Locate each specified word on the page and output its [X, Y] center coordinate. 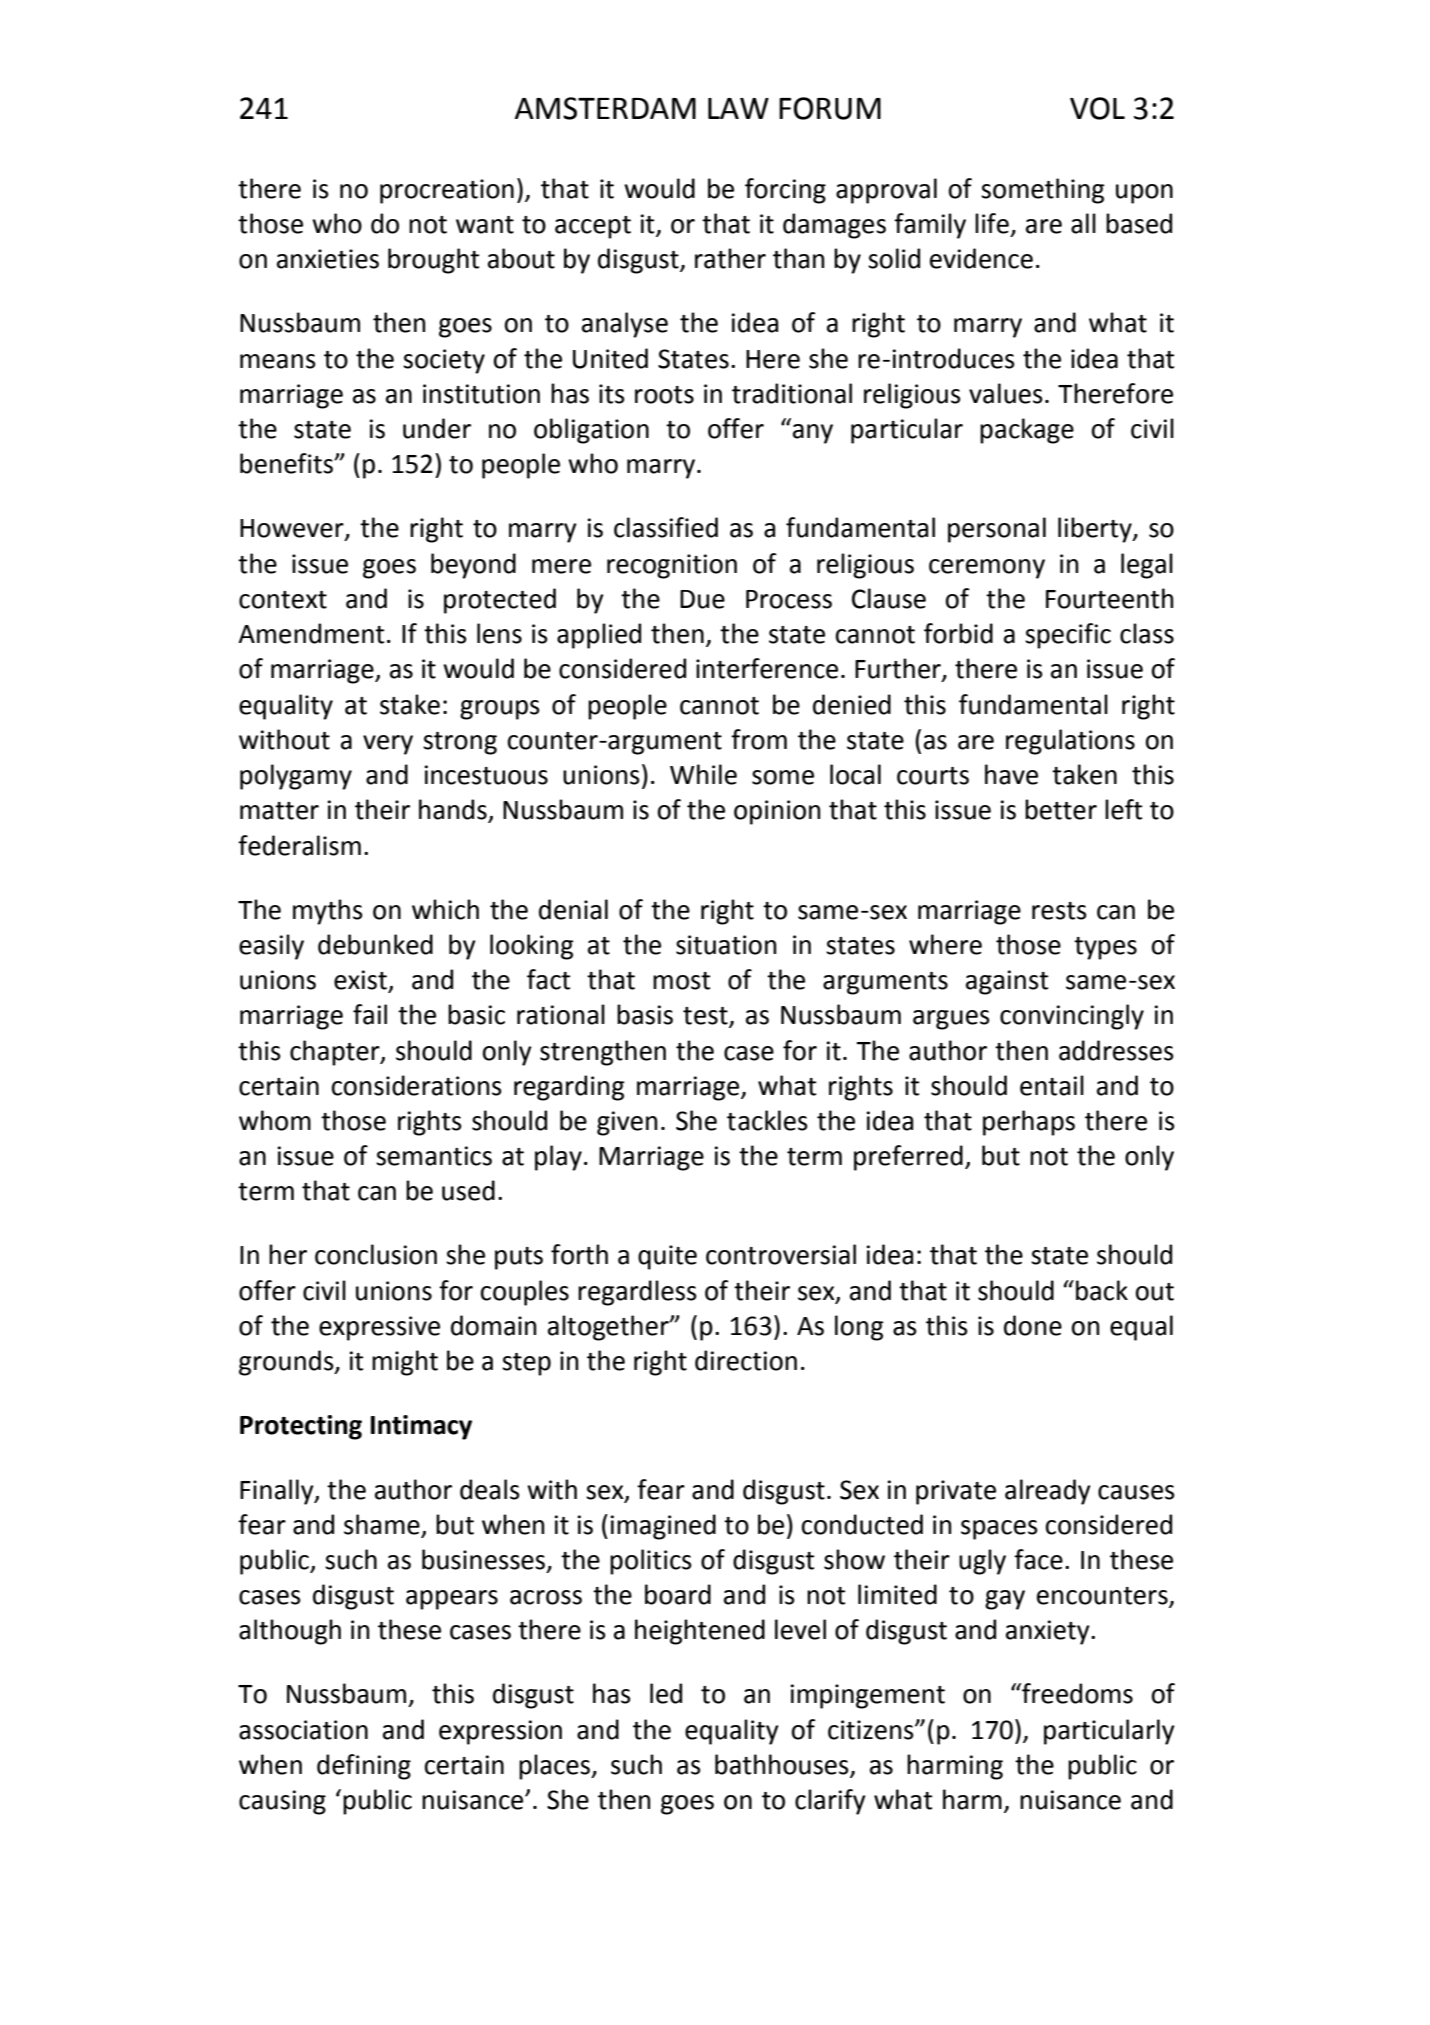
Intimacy [421, 1427]
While [703, 774]
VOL [1097, 108]
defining [364, 1767]
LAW [738, 108]
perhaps [1029, 1123]
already [1048, 1492]
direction [746, 1360]
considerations [417, 1085]
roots [664, 395]
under [437, 428]
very [388, 745]
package [1027, 431]
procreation [447, 191]
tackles [767, 1120]
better [1061, 809]
